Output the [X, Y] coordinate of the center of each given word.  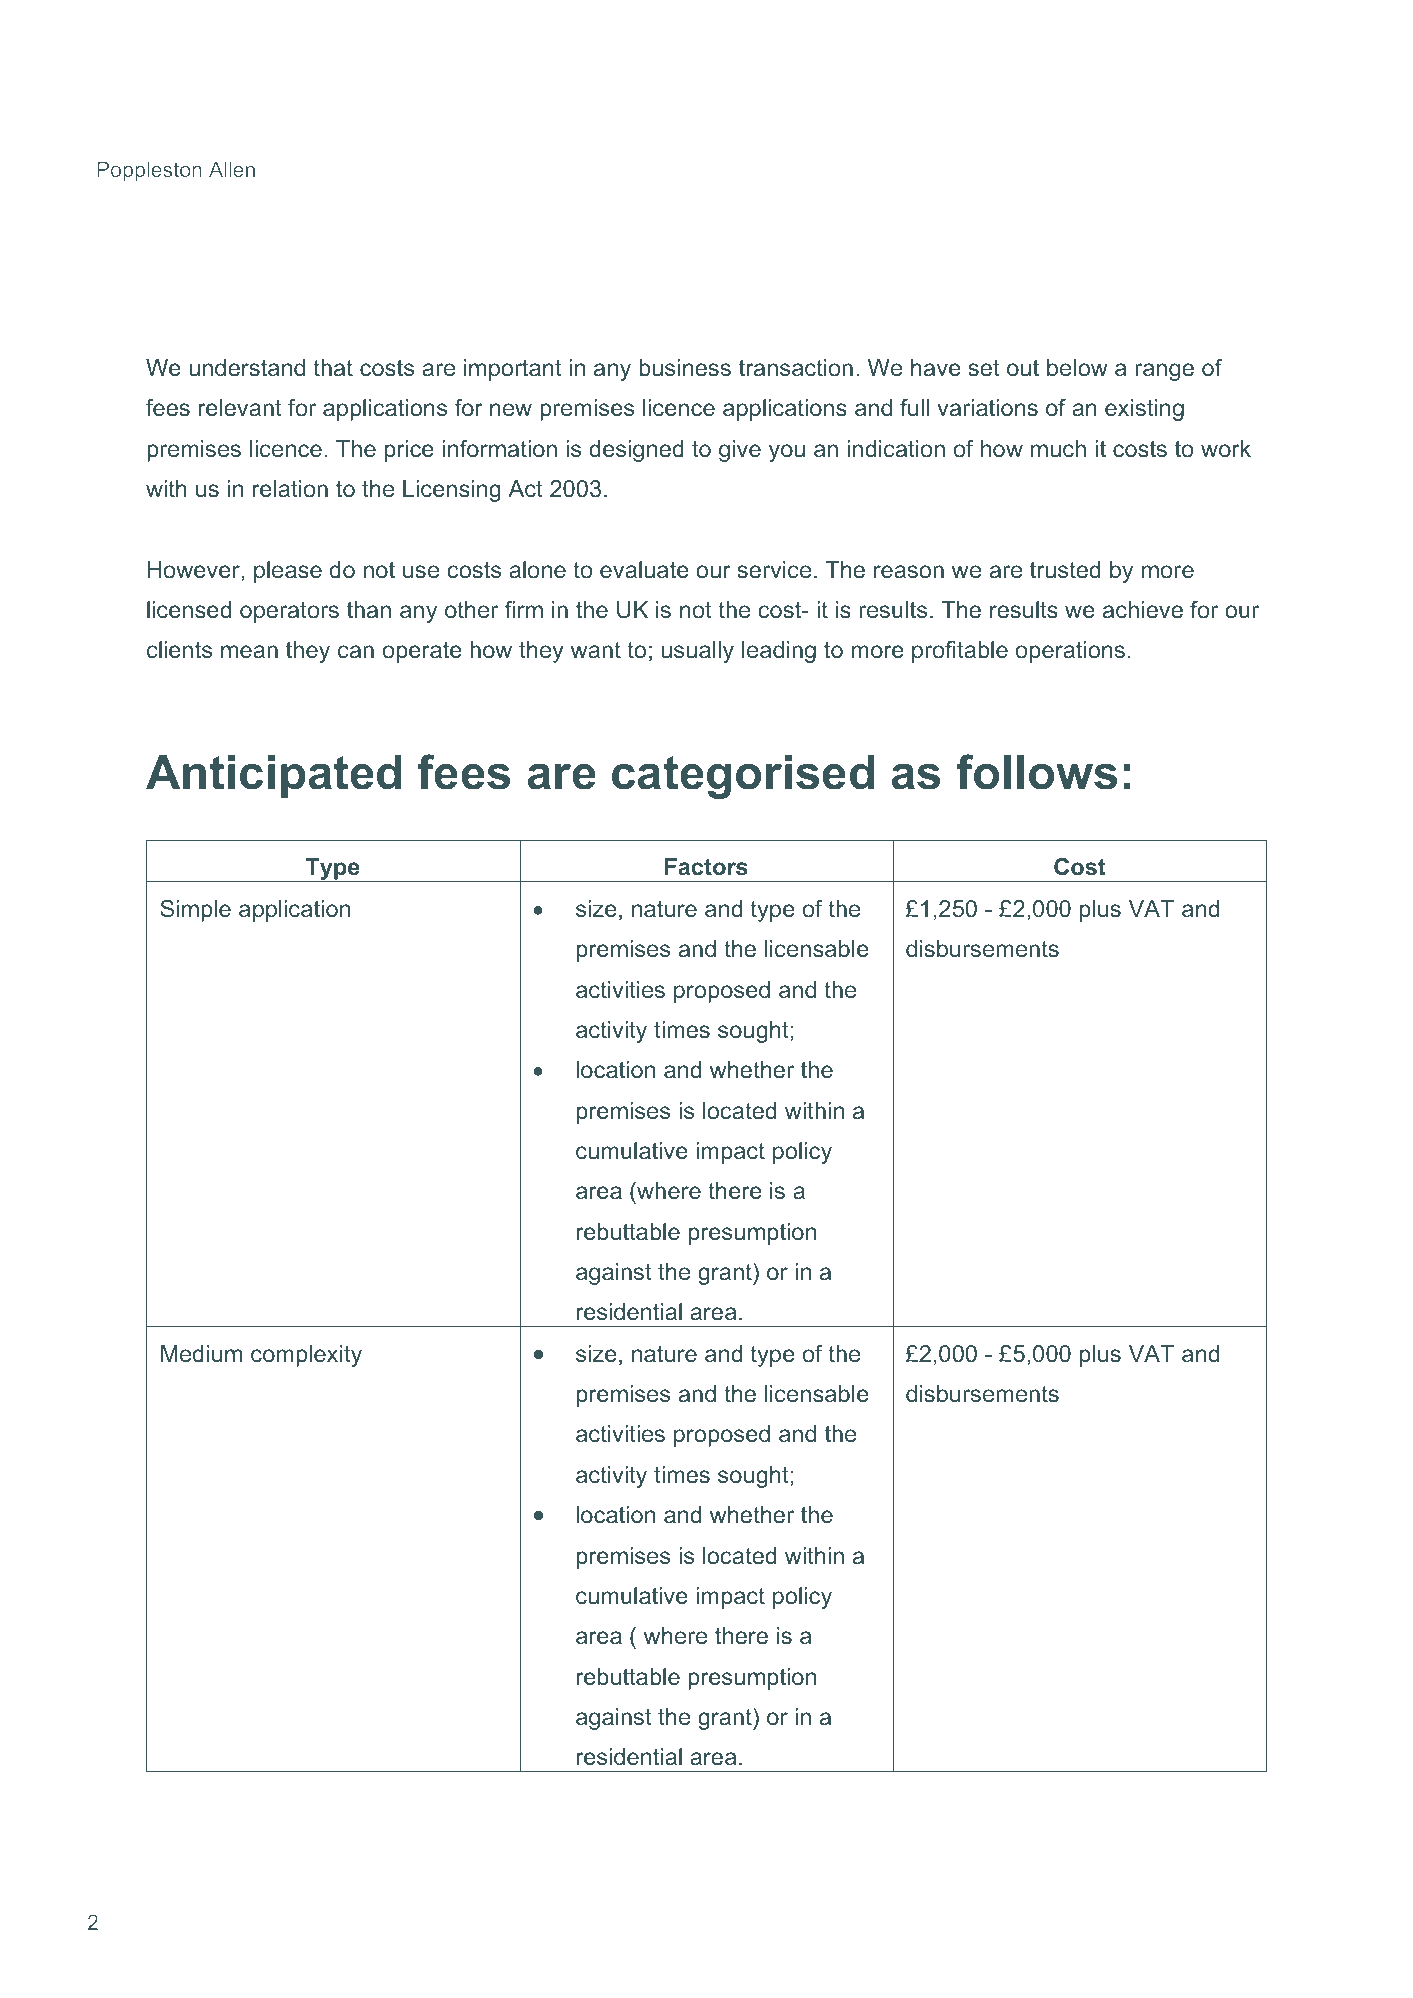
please [288, 572]
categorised [743, 777]
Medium [201, 1354]
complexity [306, 1356]
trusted [1065, 570]
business [685, 368]
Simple [195, 911]
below [1077, 368]
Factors [706, 867]
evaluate [644, 570]
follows [1036, 772]
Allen [232, 169]
